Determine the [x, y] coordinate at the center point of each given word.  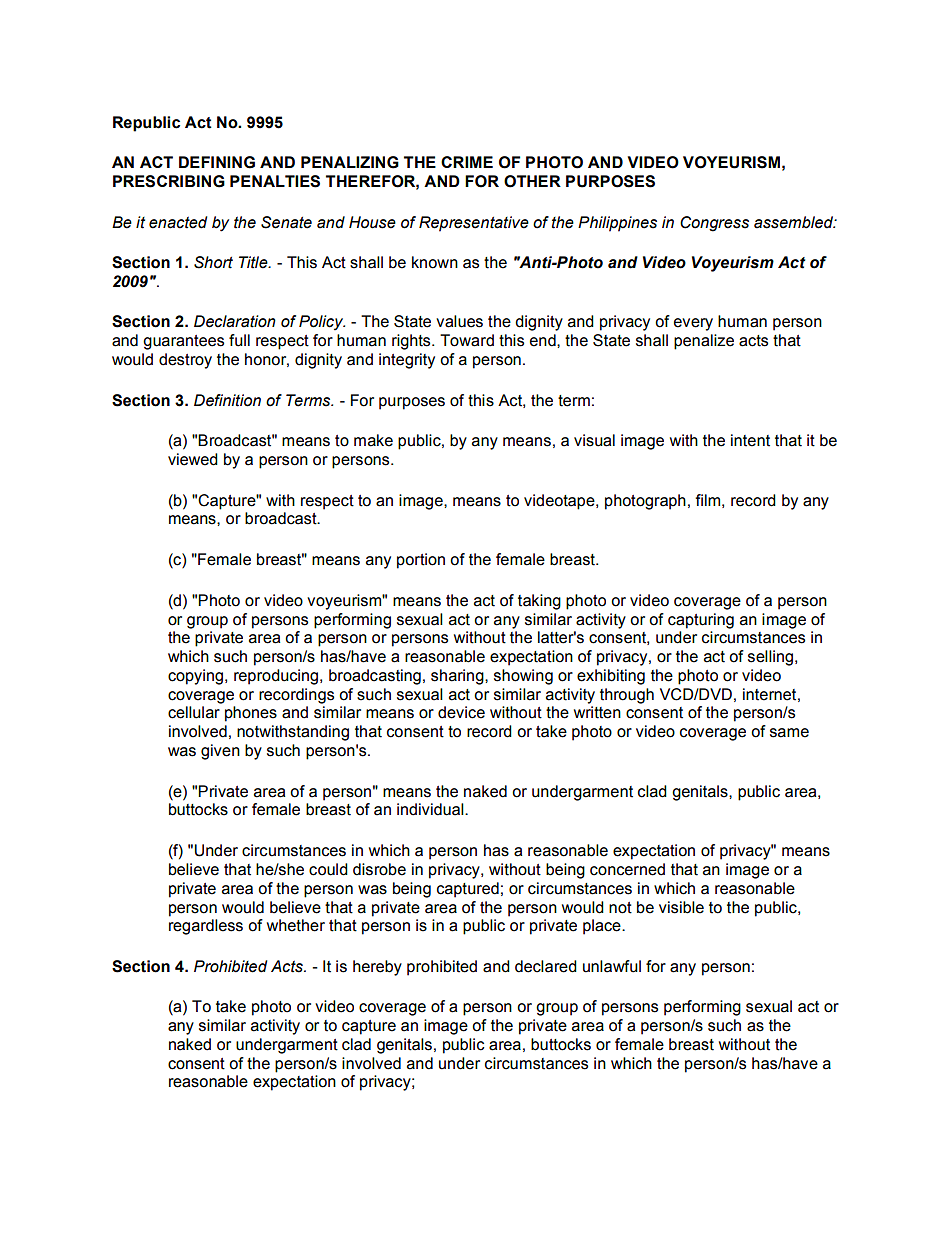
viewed [193, 459]
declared [546, 966]
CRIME [467, 162]
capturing [701, 621]
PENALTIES [275, 181]
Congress [714, 224]
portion [421, 561]
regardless [206, 927]
